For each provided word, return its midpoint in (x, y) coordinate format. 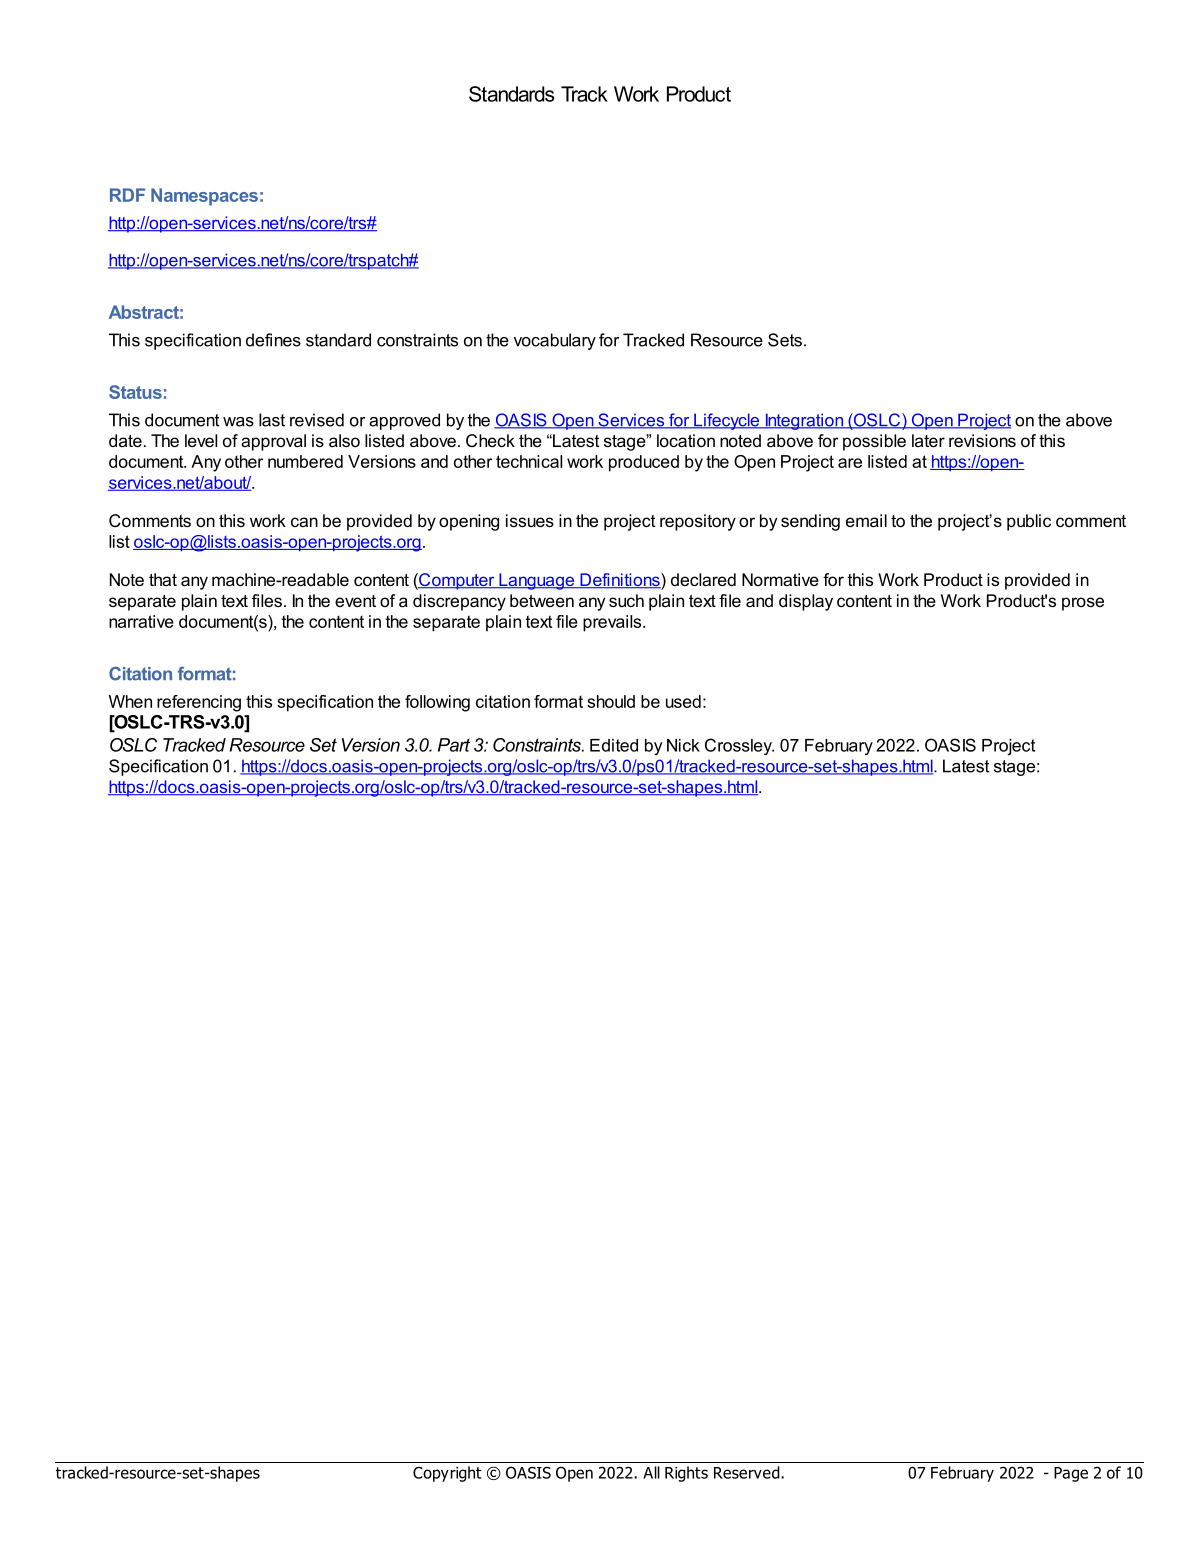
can (304, 522)
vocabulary (555, 341)
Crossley (739, 746)
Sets (785, 340)
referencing (199, 703)
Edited (614, 745)
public (1029, 522)
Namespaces (204, 197)
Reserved (748, 1472)
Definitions (620, 580)
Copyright (447, 1474)
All (651, 1472)
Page (1071, 1474)
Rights (686, 1474)
